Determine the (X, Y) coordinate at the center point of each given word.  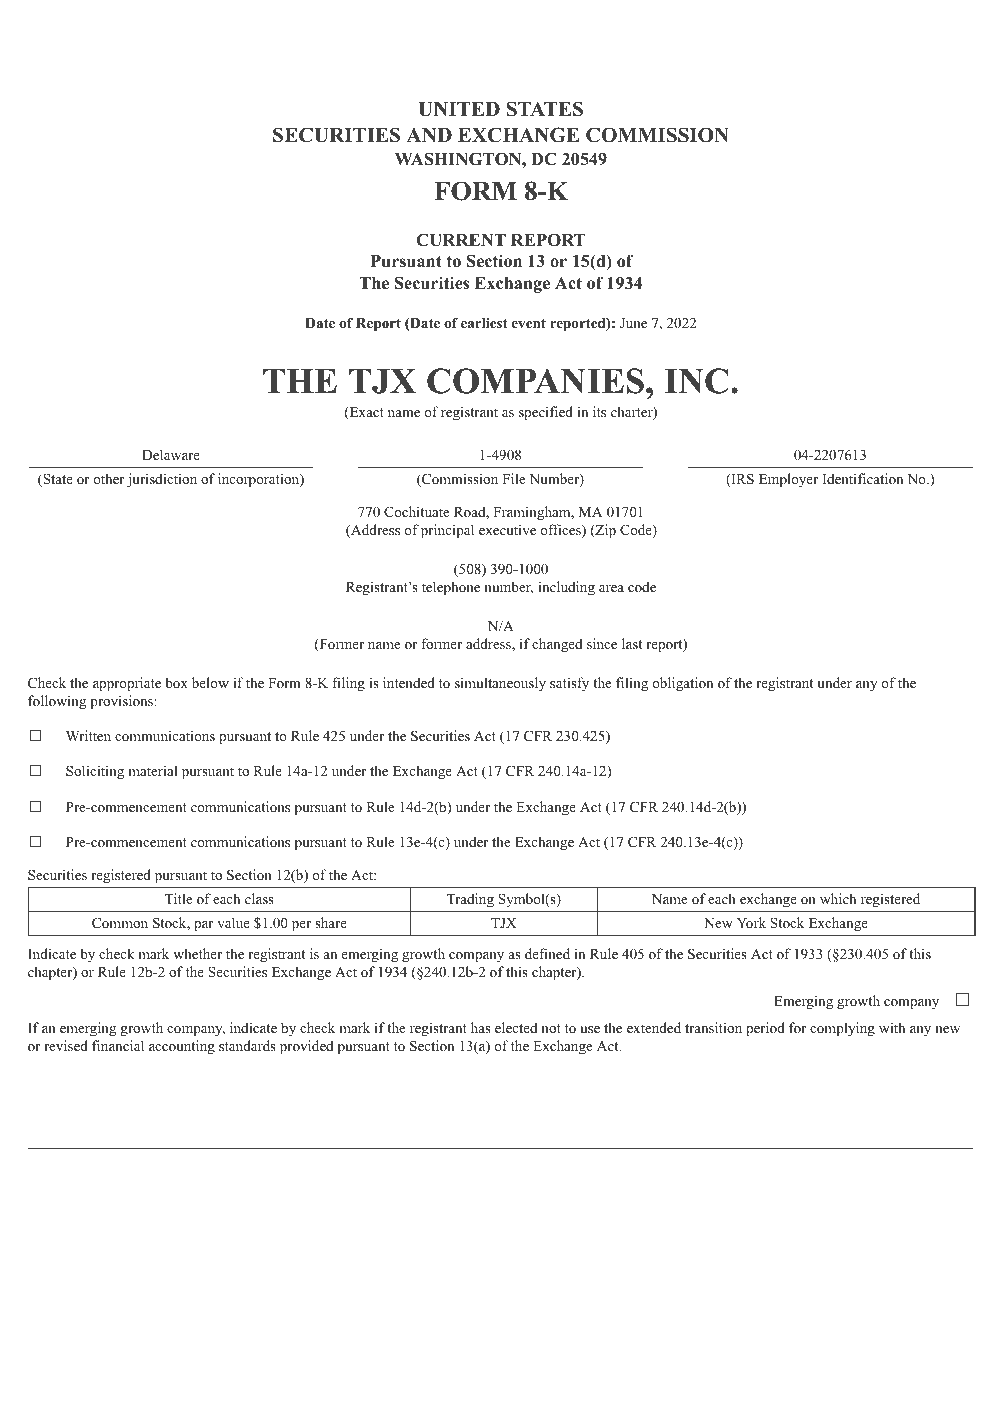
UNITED (459, 109)
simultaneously (500, 684)
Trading (470, 900)
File (513, 478)
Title (178, 898)
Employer (788, 480)
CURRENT (461, 240)
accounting (182, 1047)
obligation (682, 684)
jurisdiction (162, 480)
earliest (484, 323)
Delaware (171, 454)
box (176, 682)
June (633, 323)
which (838, 898)
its (599, 411)
